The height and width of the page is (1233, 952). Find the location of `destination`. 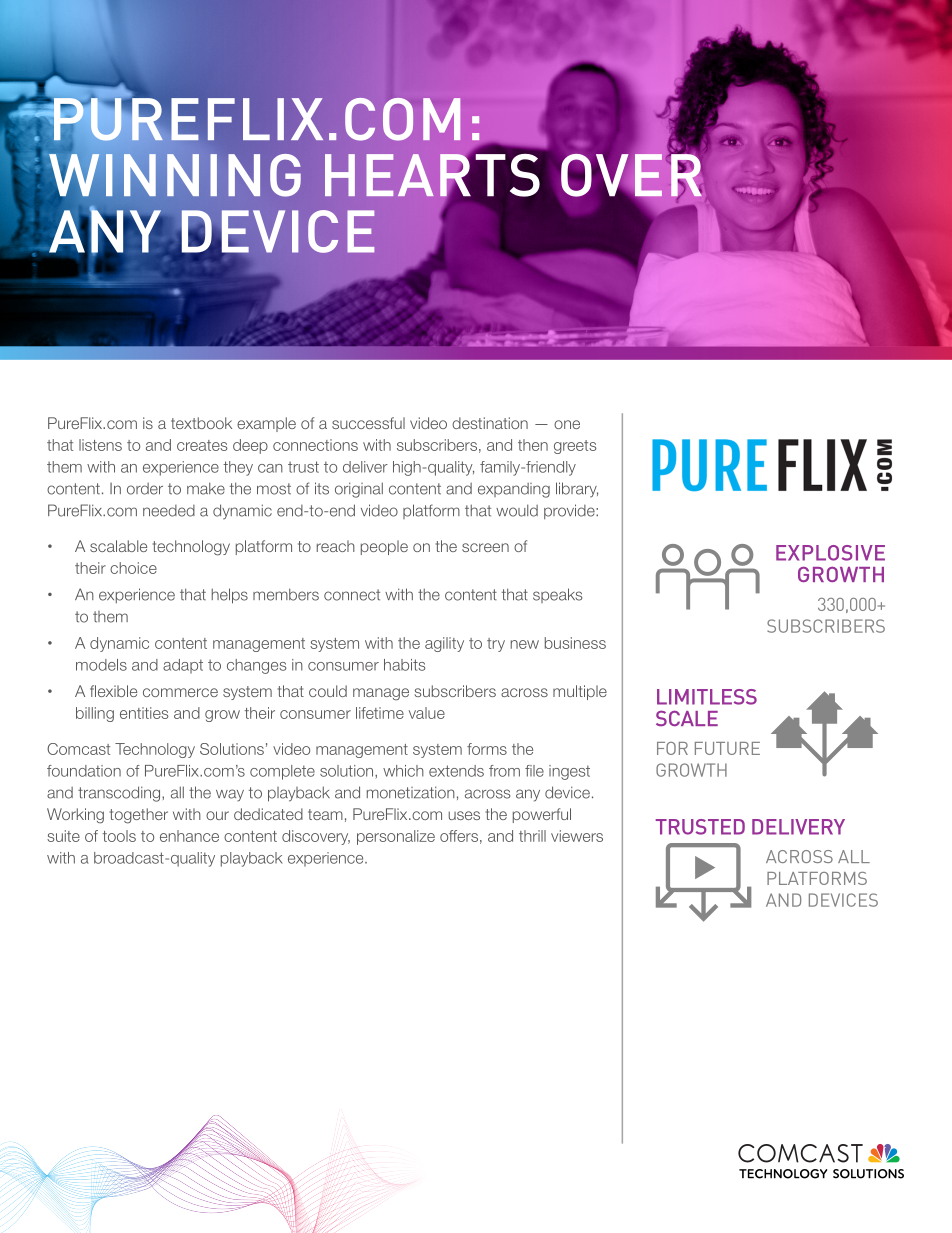

destination is located at coordinates (490, 423).
